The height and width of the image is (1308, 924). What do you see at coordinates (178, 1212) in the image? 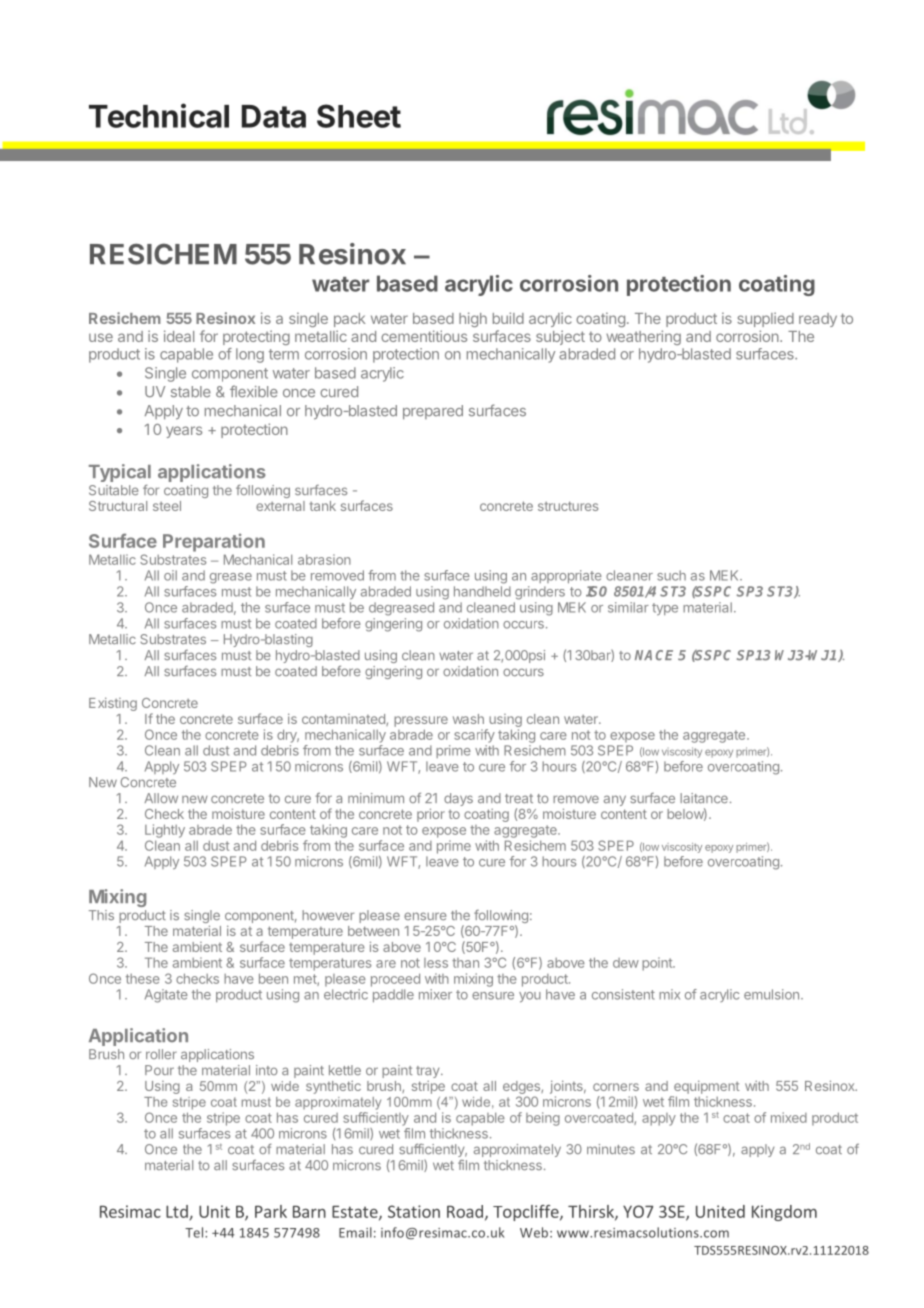
I see `Ltd` at bounding box center [178, 1212].
